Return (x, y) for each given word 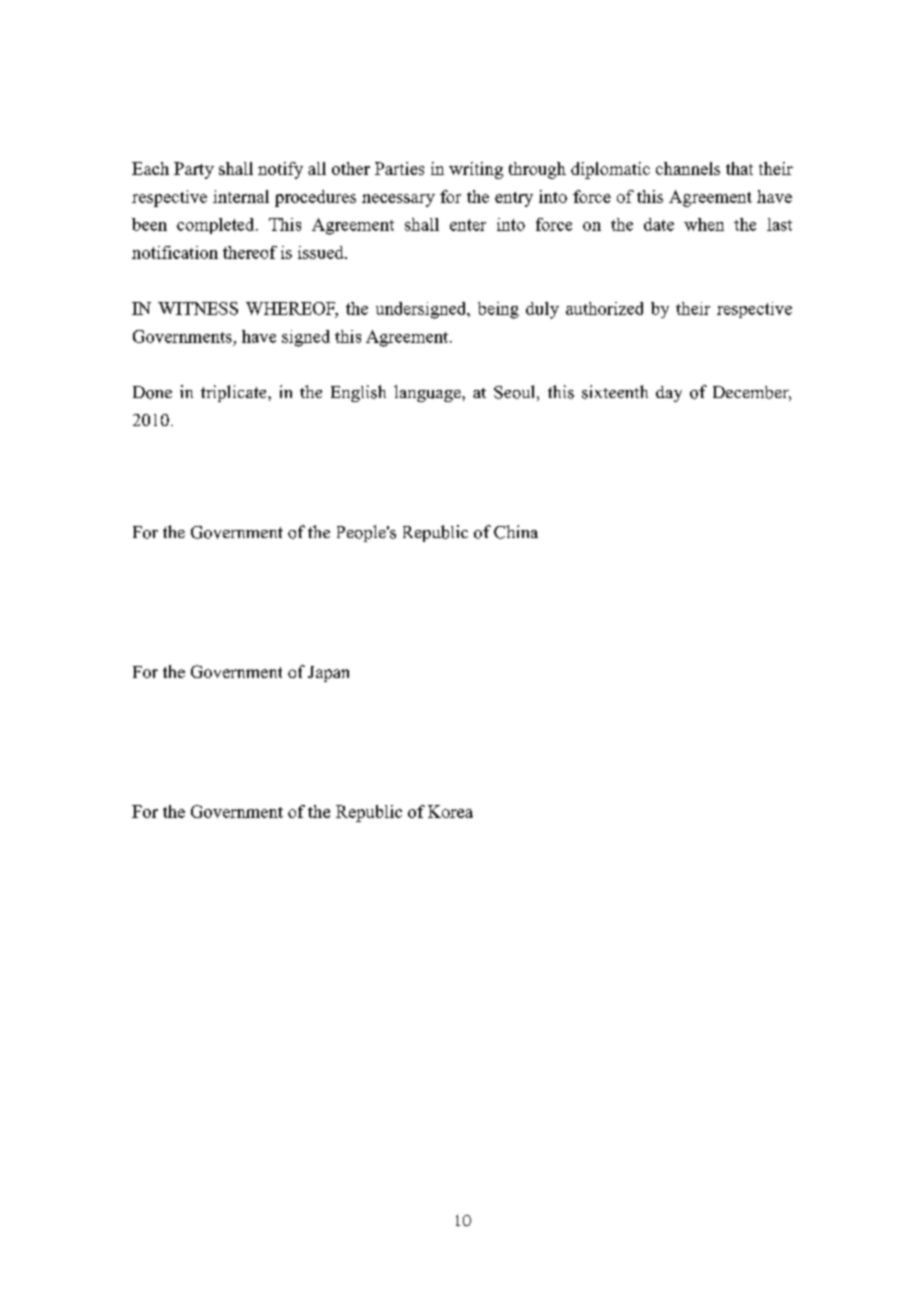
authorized (604, 308)
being (498, 310)
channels (688, 168)
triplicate (235, 393)
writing (476, 170)
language (428, 393)
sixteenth (615, 392)
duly (542, 310)
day (669, 394)
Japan (328, 674)
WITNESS (198, 308)
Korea (450, 811)
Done (152, 392)
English (358, 393)
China (516, 532)
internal (241, 196)
